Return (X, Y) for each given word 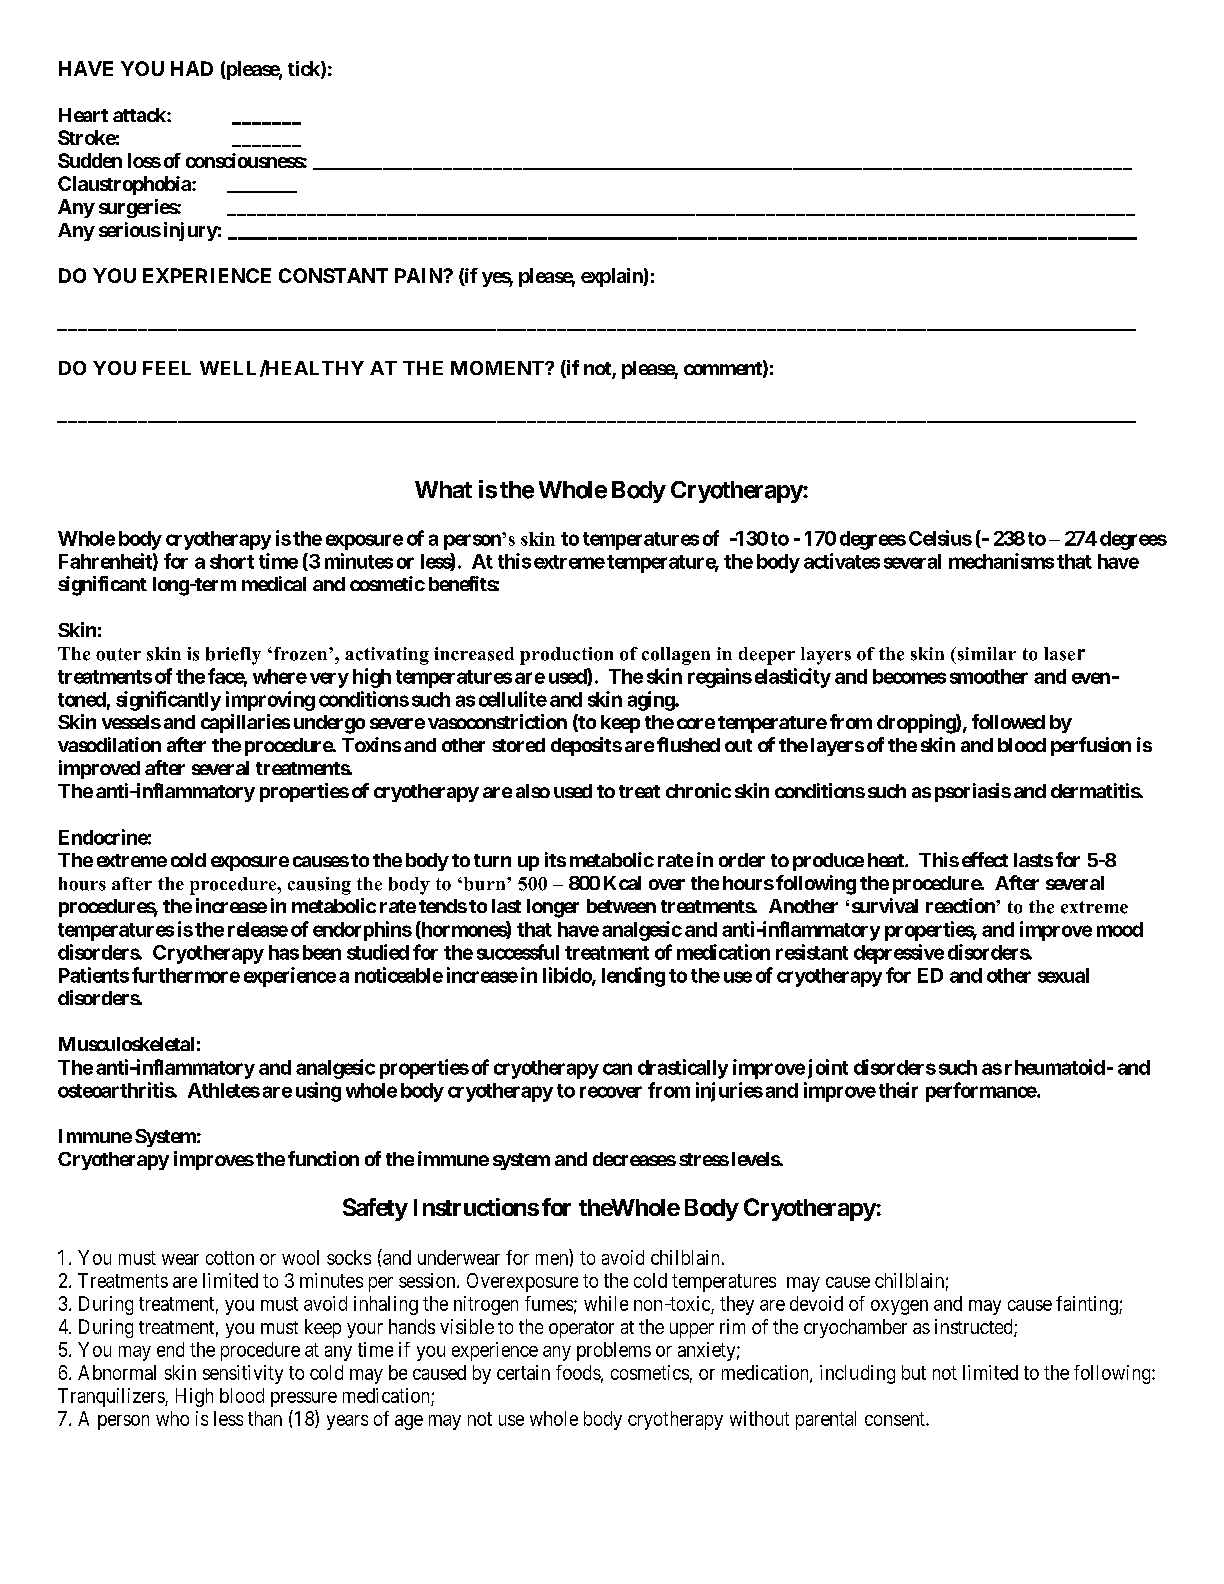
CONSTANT (333, 275)
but (914, 1372)
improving (270, 701)
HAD (192, 68)
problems (614, 1351)
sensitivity (243, 1374)
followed (1008, 721)
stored (518, 745)
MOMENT (498, 368)
